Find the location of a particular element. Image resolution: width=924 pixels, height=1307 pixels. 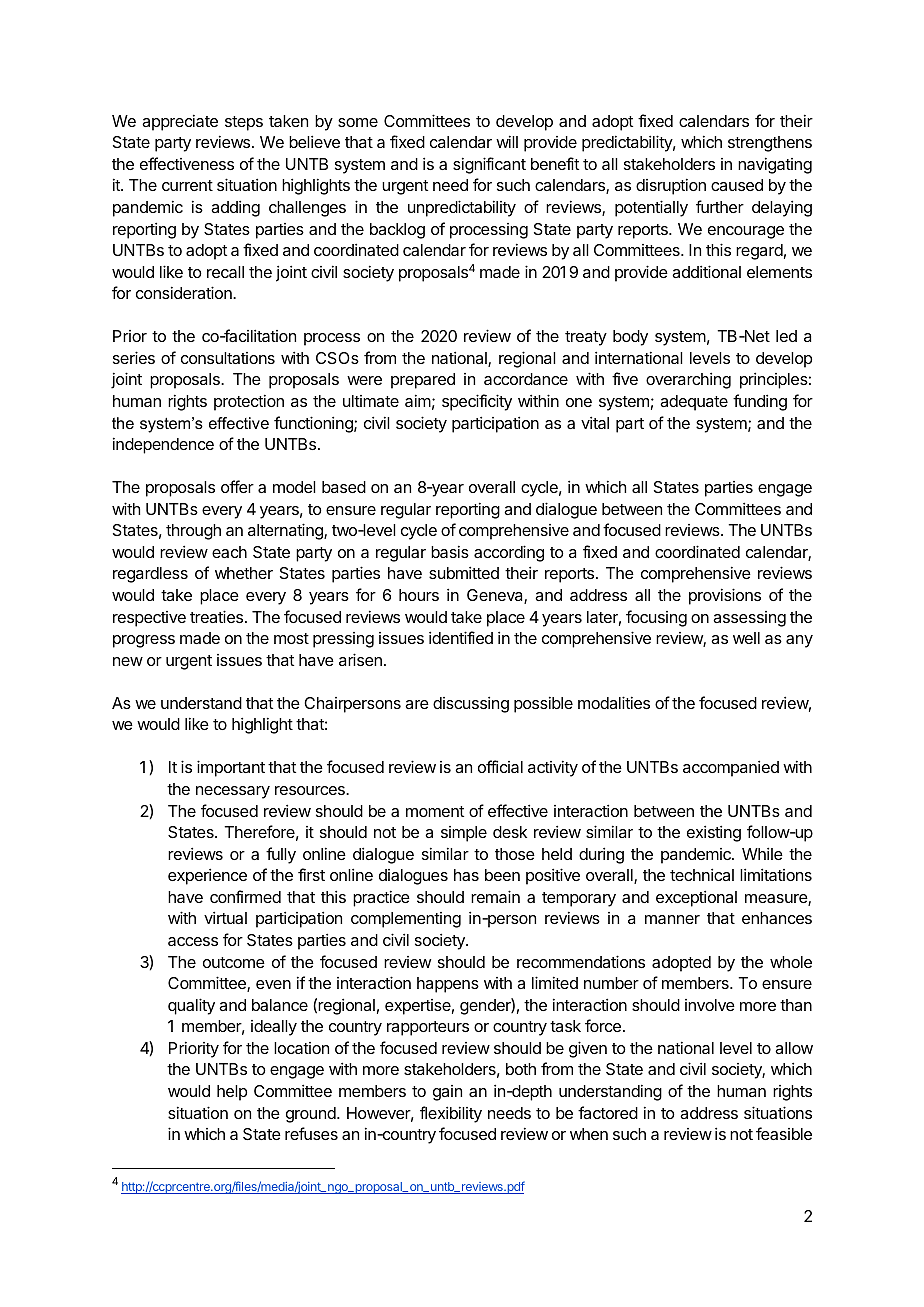

adequate is located at coordinates (694, 403).
